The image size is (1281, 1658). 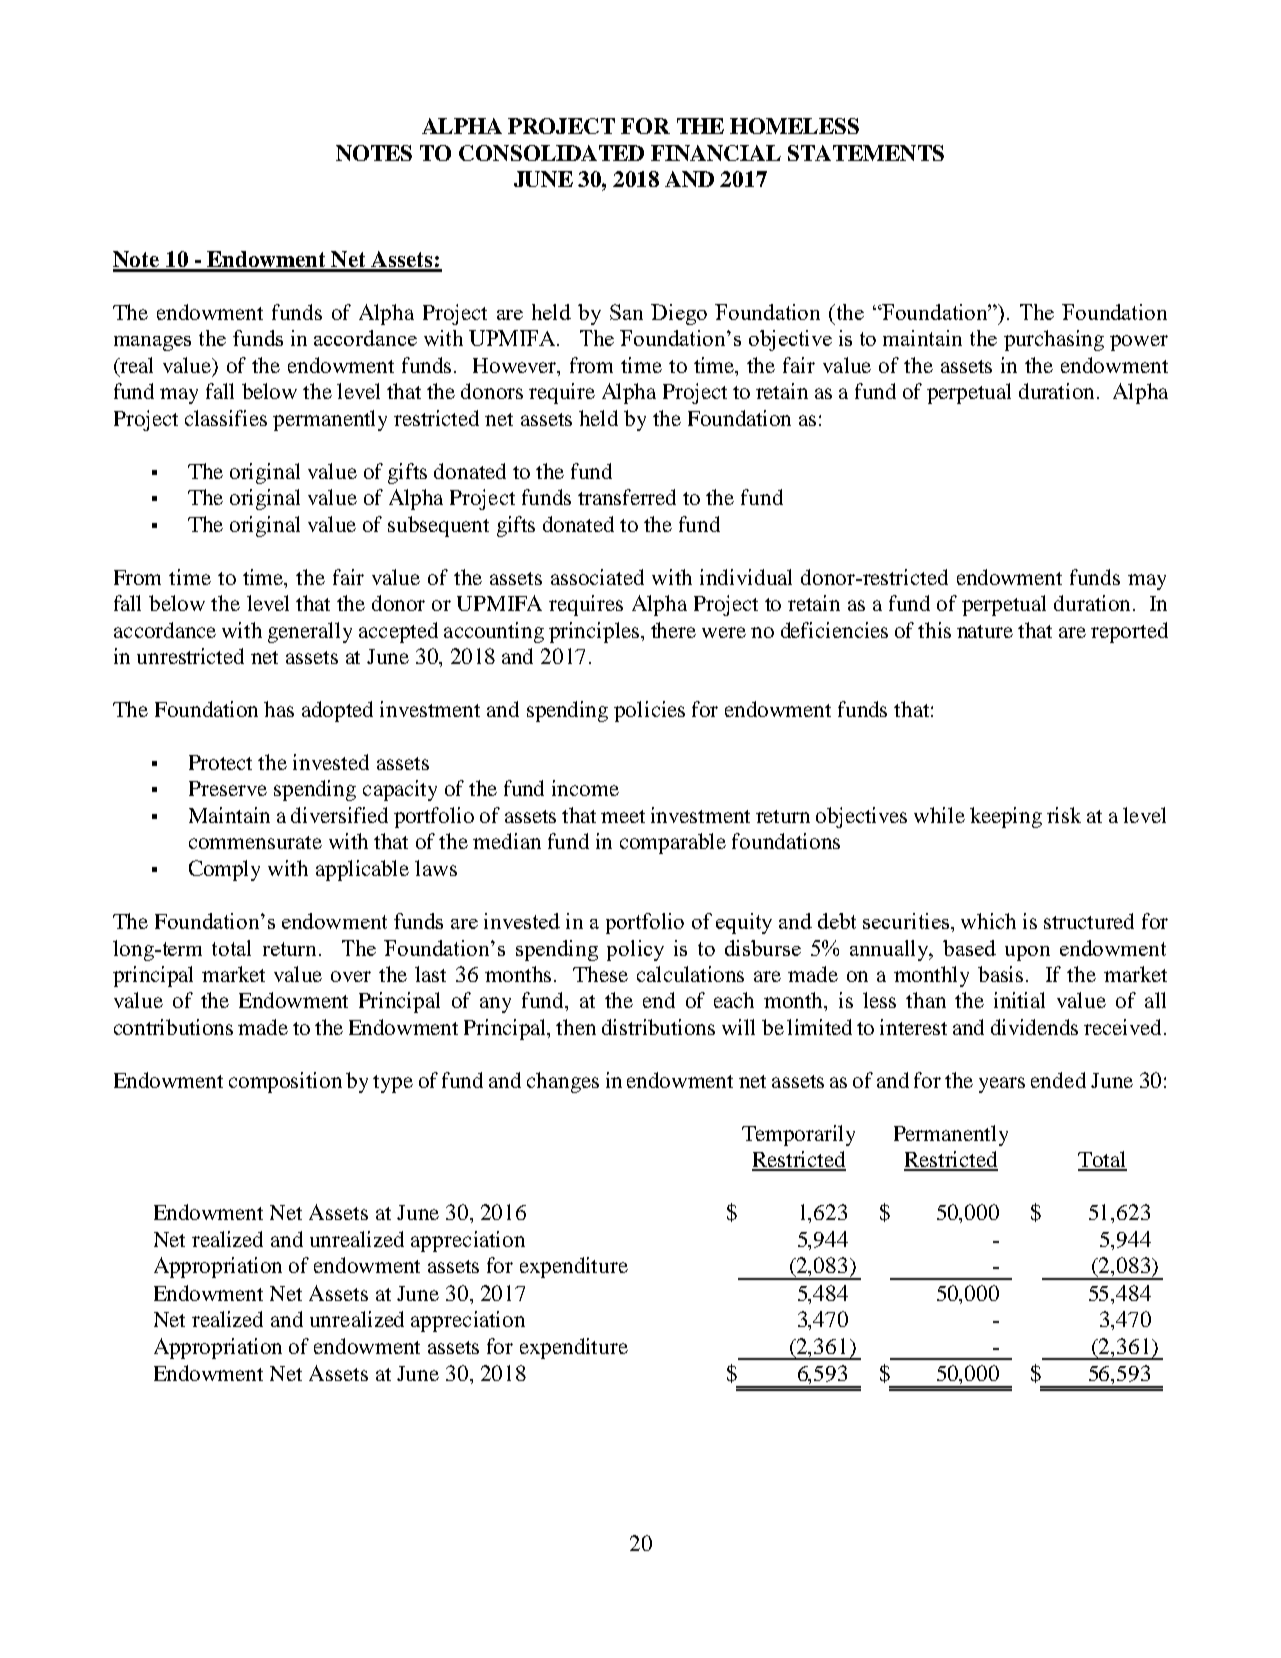 I want to click on FINANCIAL, so click(x=716, y=153).
